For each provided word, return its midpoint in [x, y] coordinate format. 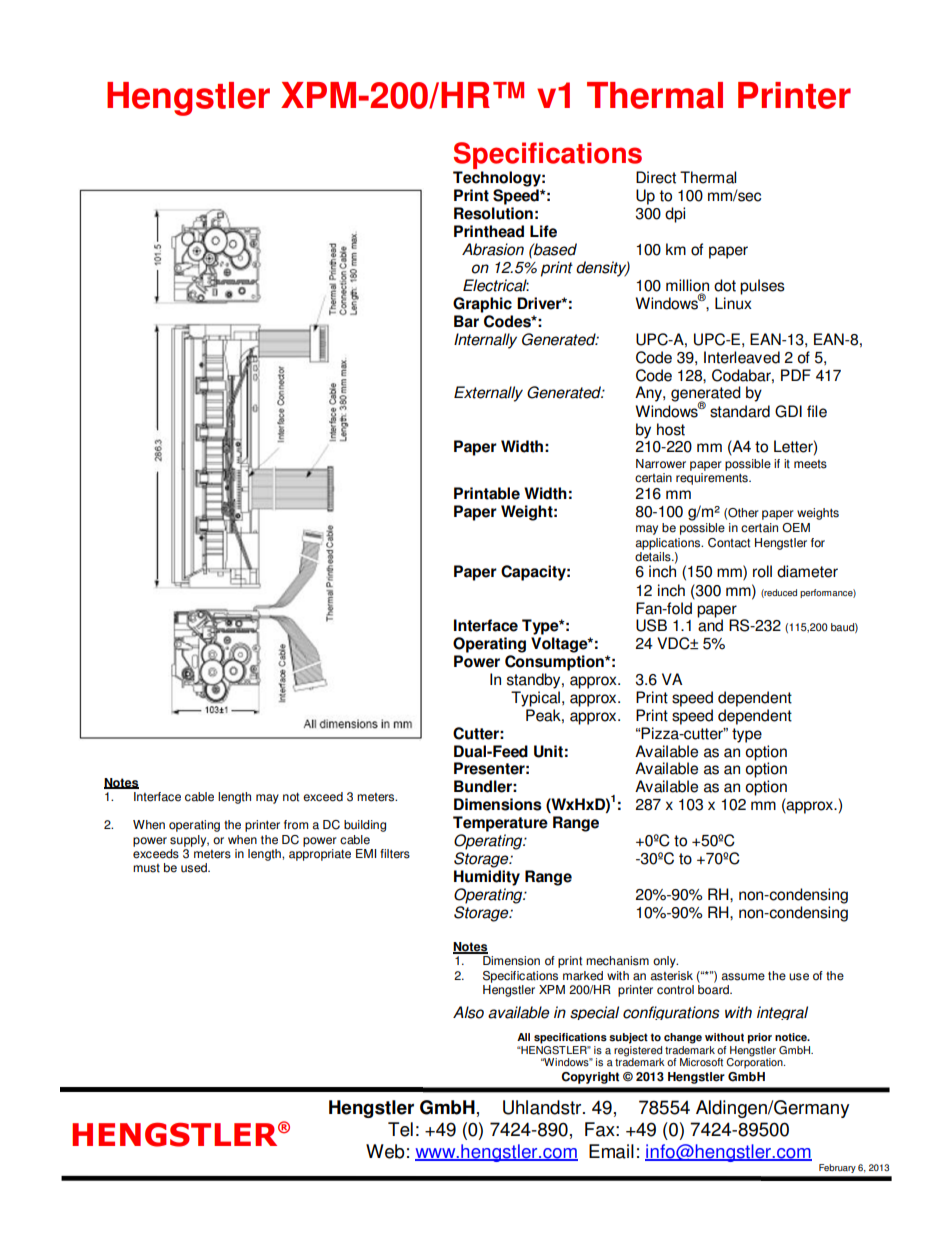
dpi [675, 215]
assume [743, 977]
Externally [488, 394]
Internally [485, 341]
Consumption [555, 663]
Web [385, 1151]
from [296, 825]
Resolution [493, 213]
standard [740, 411]
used [195, 868]
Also [468, 1012]
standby [535, 681]
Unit [548, 751]
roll [762, 571]
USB [651, 625]
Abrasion [493, 249]
